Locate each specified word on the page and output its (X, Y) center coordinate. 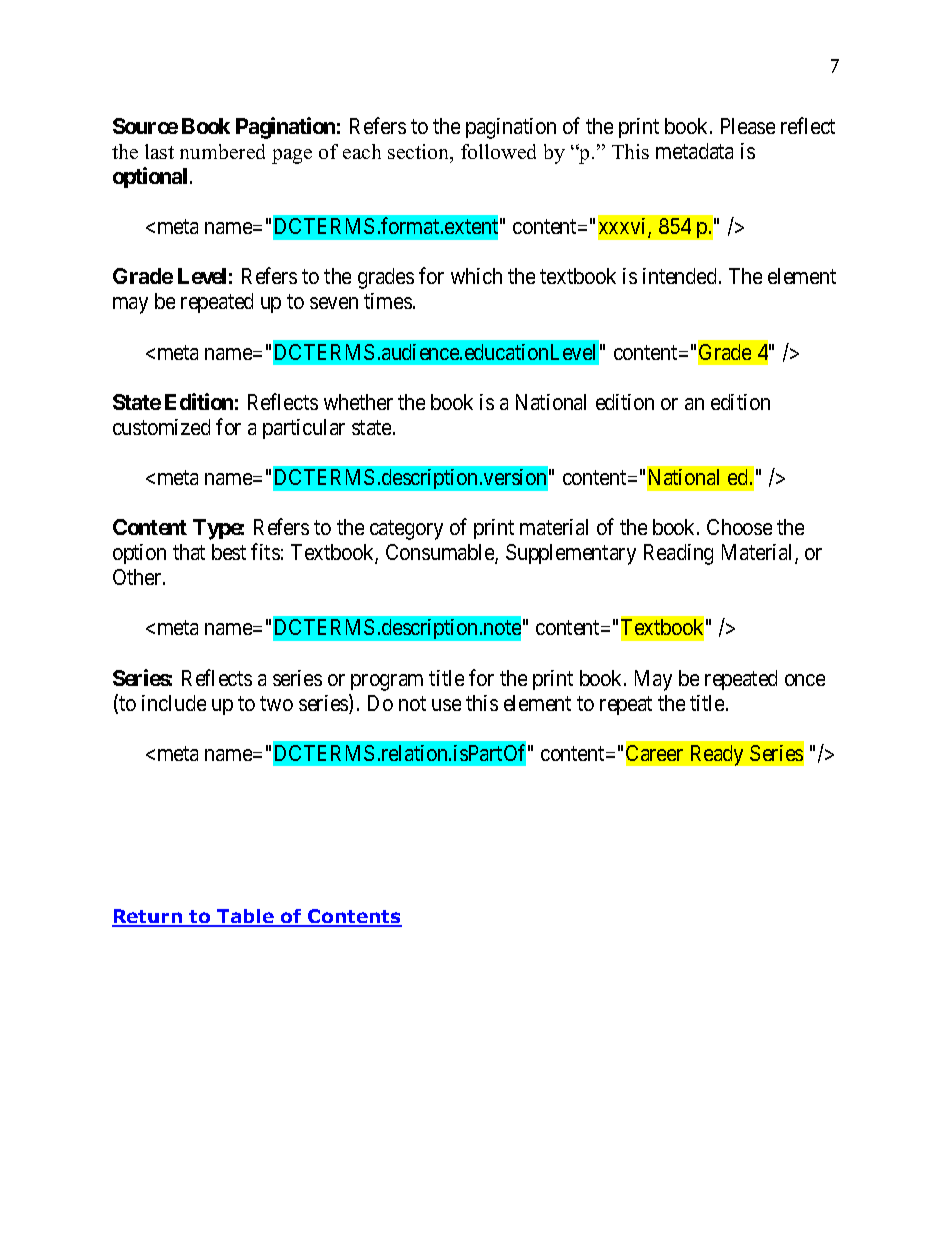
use (446, 705)
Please (748, 126)
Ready (717, 755)
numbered (222, 151)
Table (245, 917)
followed (498, 151)
